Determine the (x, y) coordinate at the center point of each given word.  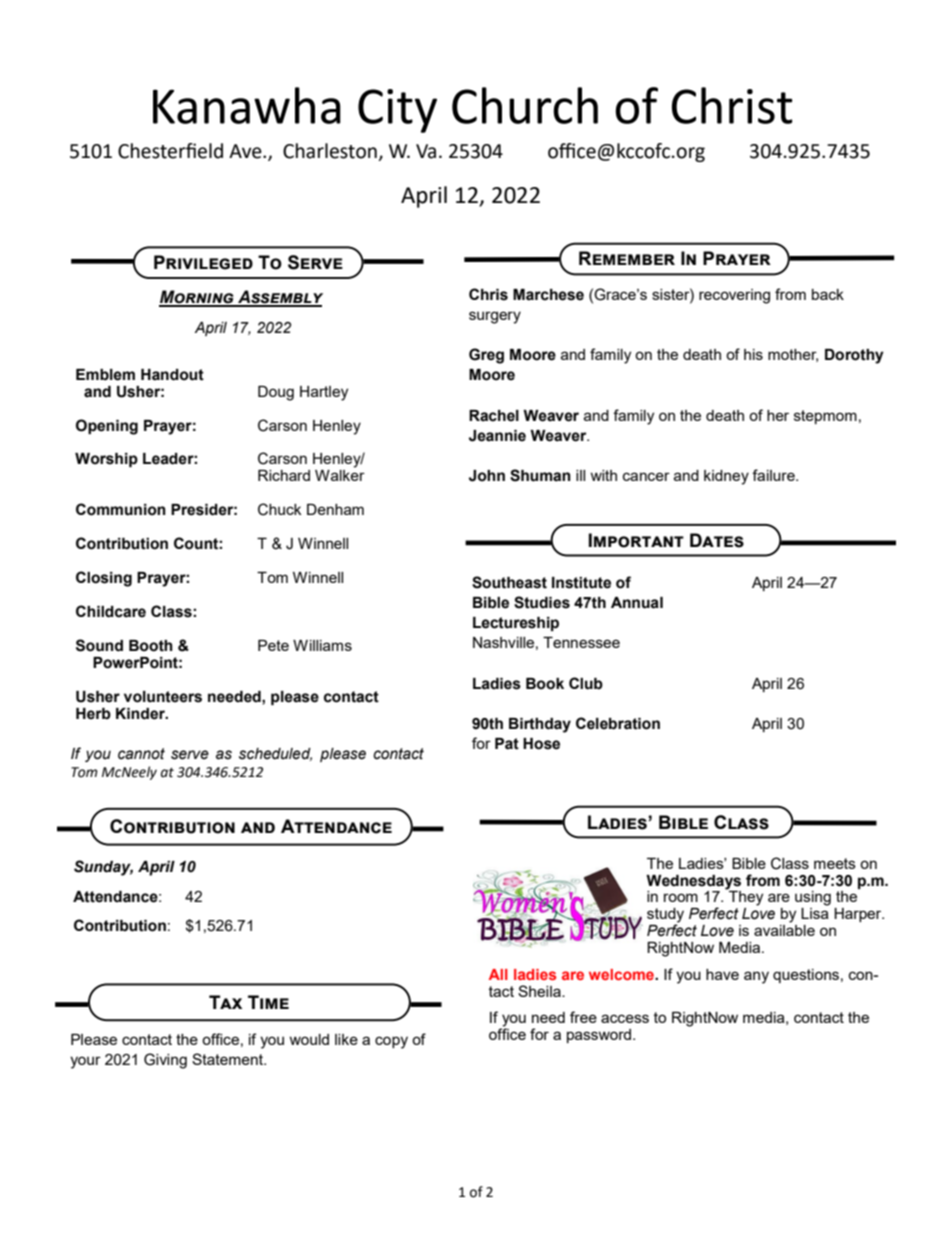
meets (835, 863)
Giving (165, 1061)
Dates (717, 540)
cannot (141, 754)
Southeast (509, 582)
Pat (507, 744)
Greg (486, 356)
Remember (627, 258)
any (756, 977)
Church (525, 105)
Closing (104, 579)
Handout (172, 375)
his (753, 354)
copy (391, 1042)
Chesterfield (170, 151)
